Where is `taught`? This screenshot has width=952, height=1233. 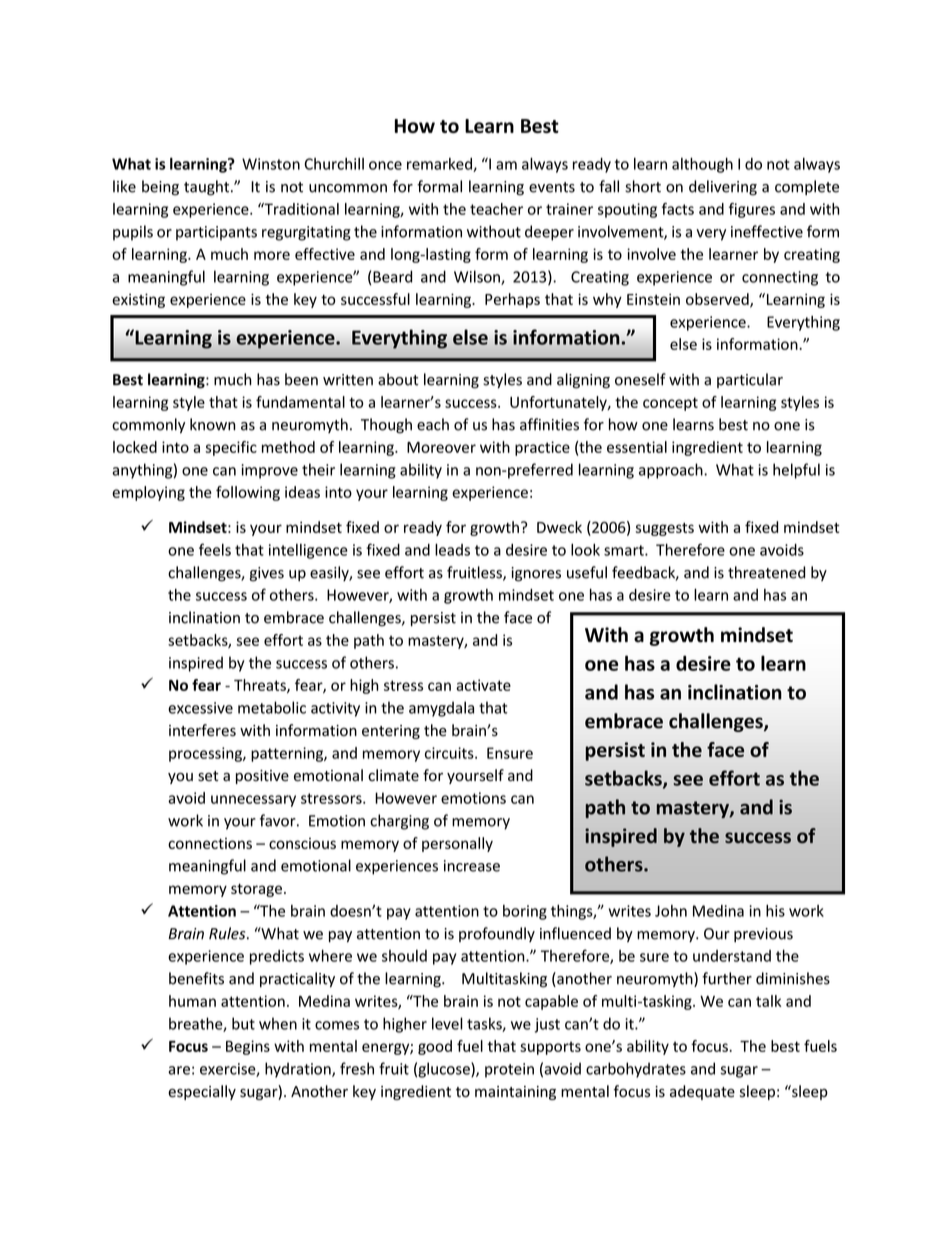
taught is located at coordinates (208, 188).
